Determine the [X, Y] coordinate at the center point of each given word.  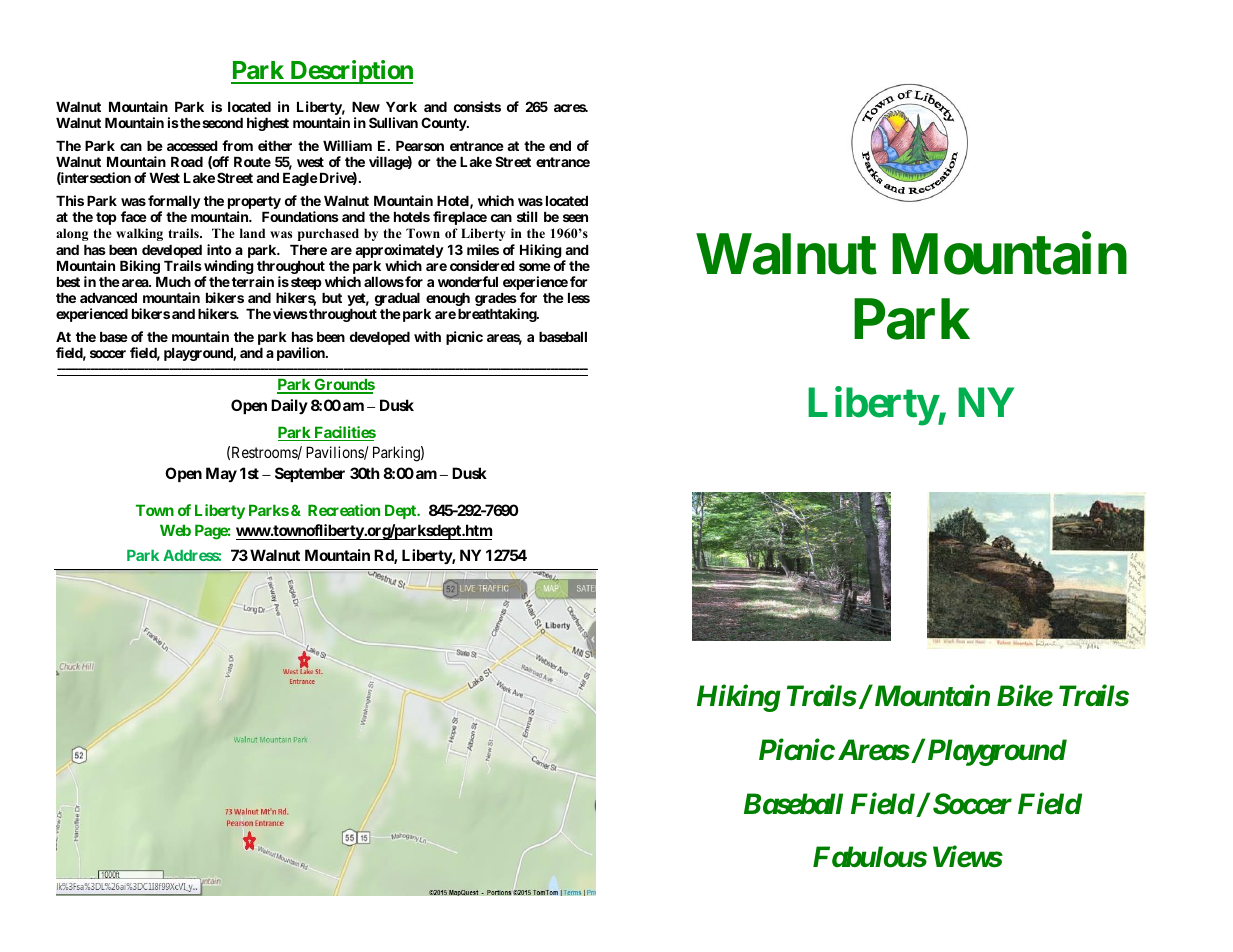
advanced [108, 298]
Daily [289, 406]
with [427, 336]
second [221, 123]
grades [496, 299]
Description [350, 72]
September [310, 474]
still [527, 216]
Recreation [344, 510]
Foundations [300, 216]
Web [175, 530]
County [444, 124]
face [134, 216]
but [332, 298]
